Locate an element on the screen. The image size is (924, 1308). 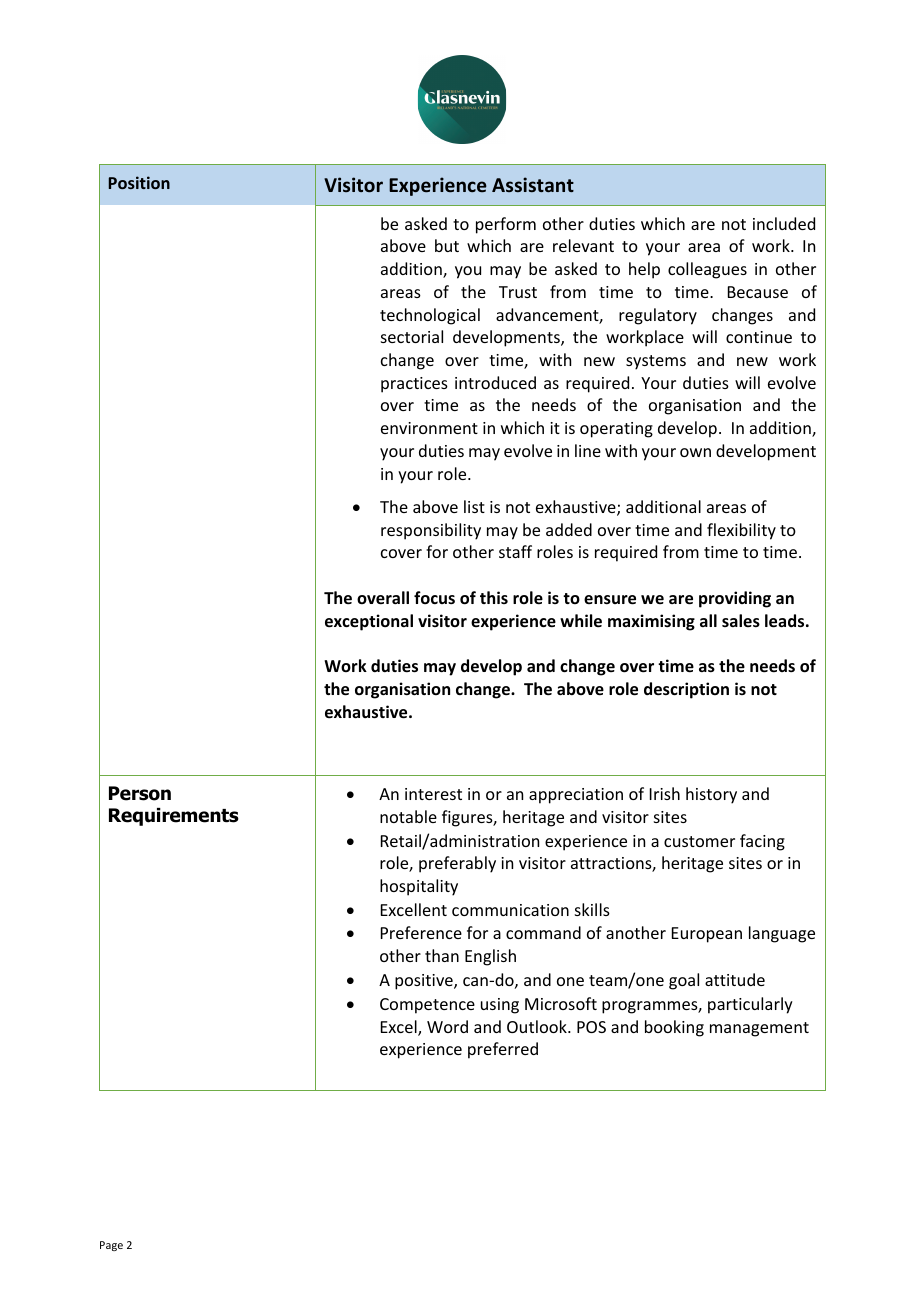
booking is located at coordinates (674, 1028).
